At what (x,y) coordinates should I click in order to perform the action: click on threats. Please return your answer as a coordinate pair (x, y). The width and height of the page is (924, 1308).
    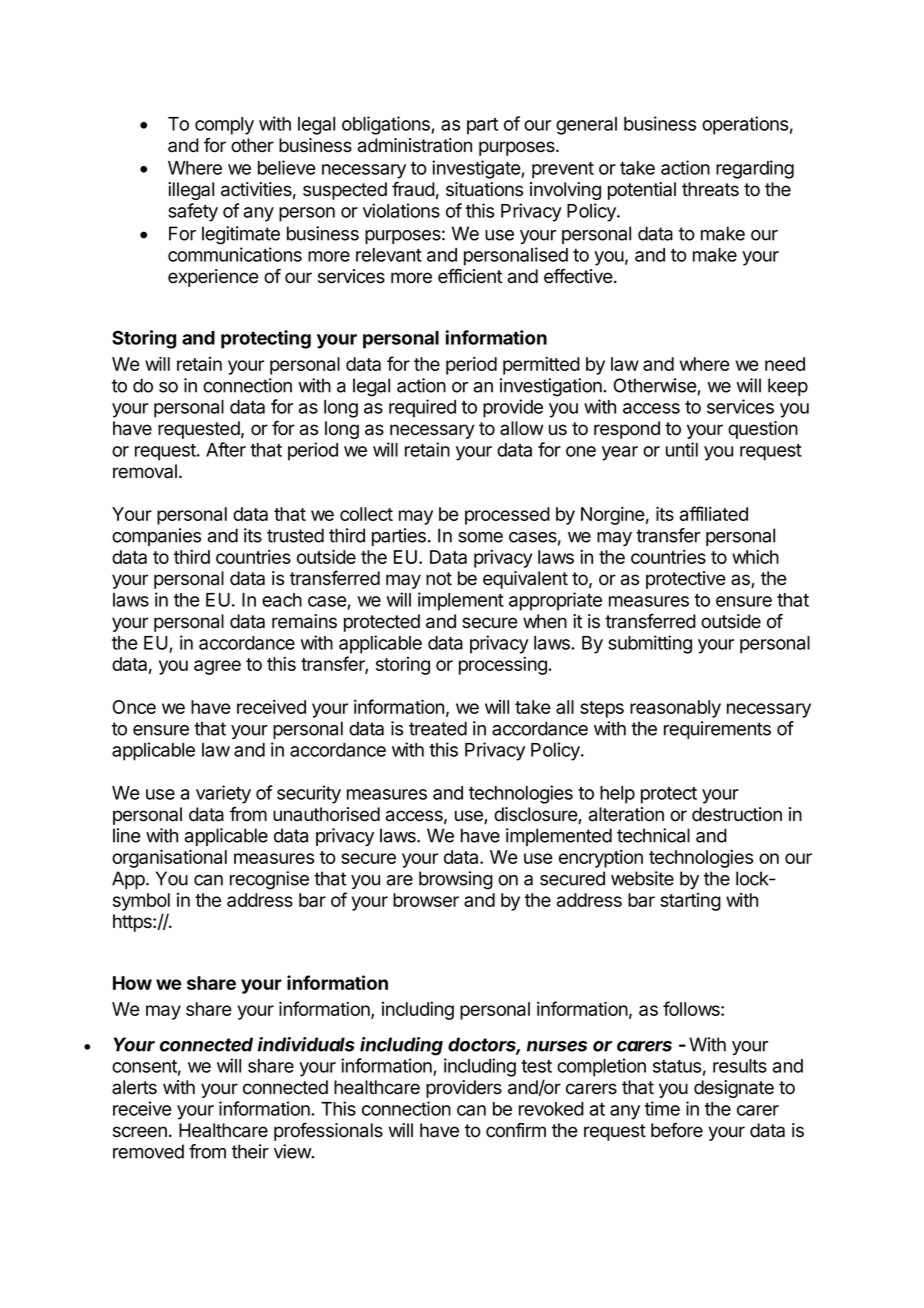
    Looking at the image, I should click on (710, 189).
